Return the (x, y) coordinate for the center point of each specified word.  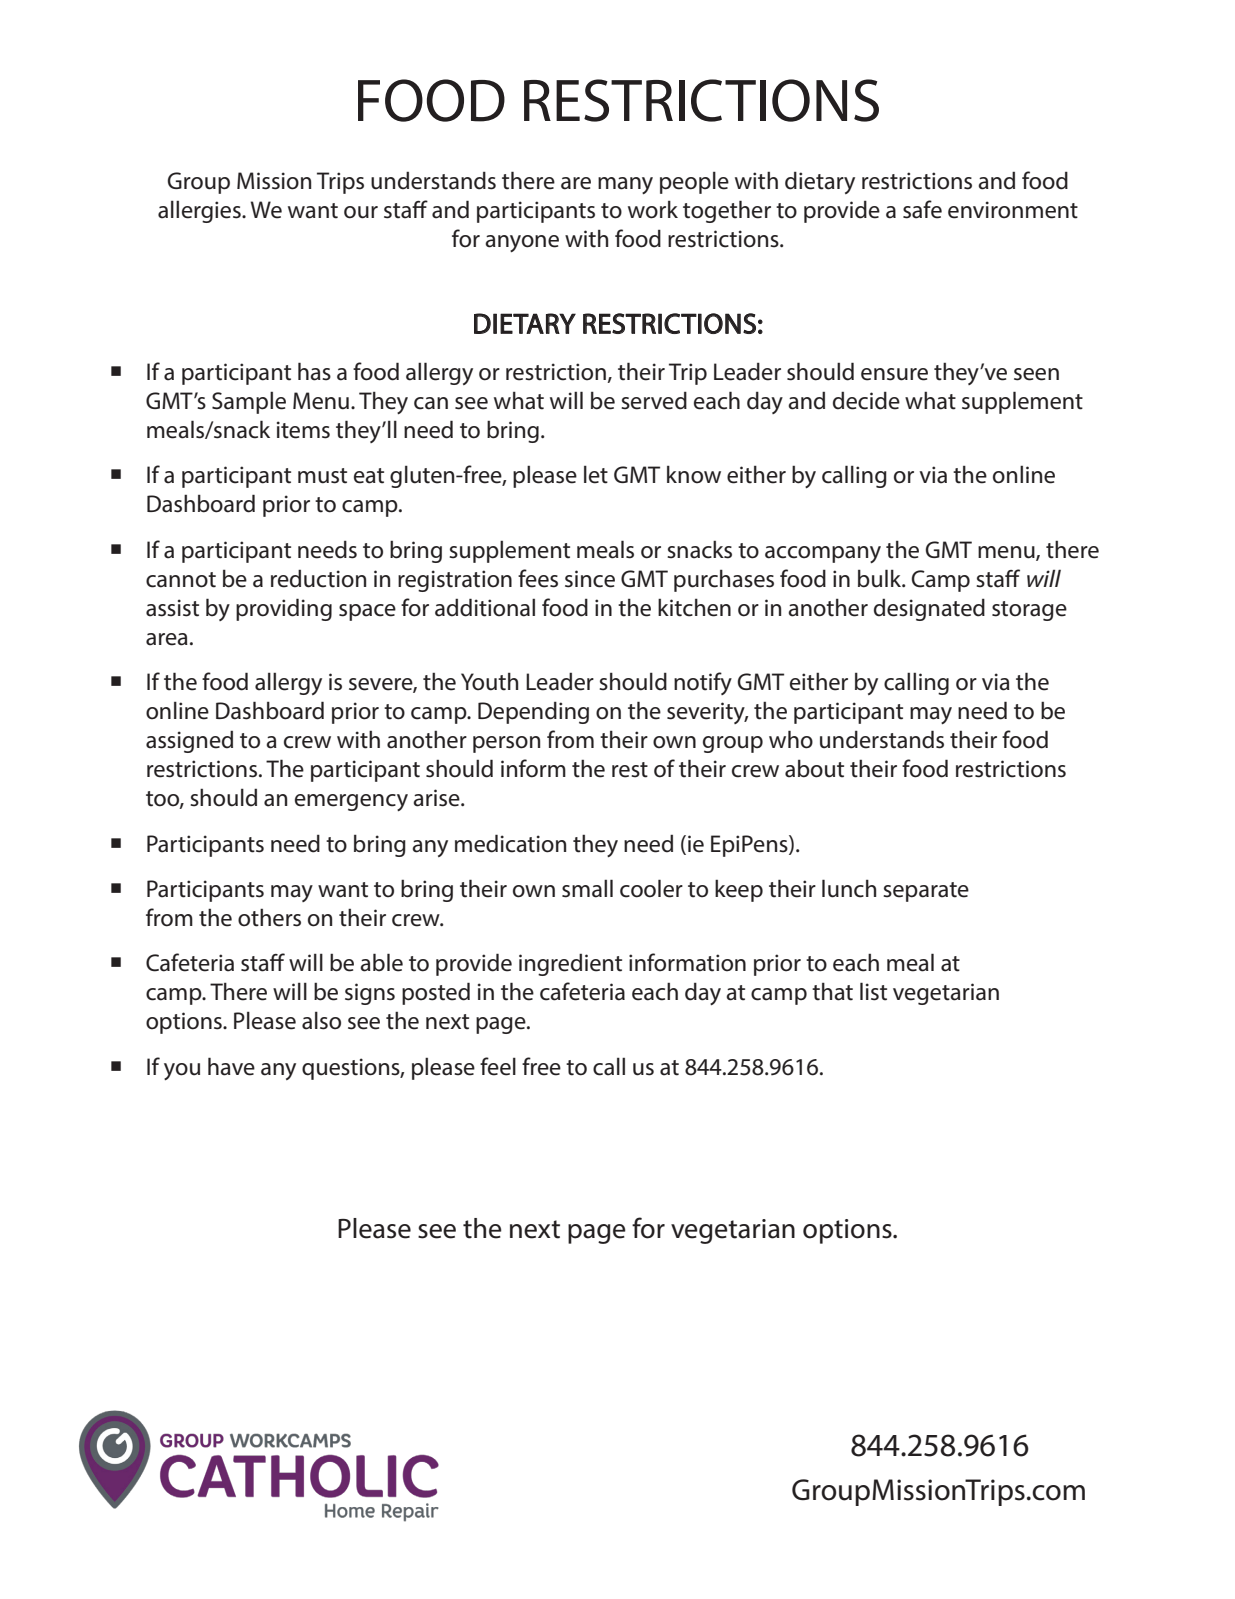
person (506, 744)
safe (922, 209)
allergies (200, 211)
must (322, 476)
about (814, 768)
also (321, 1020)
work (653, 209)
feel (498, 1066)
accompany (823, 554)
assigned (189, 741)
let (596, 474)
